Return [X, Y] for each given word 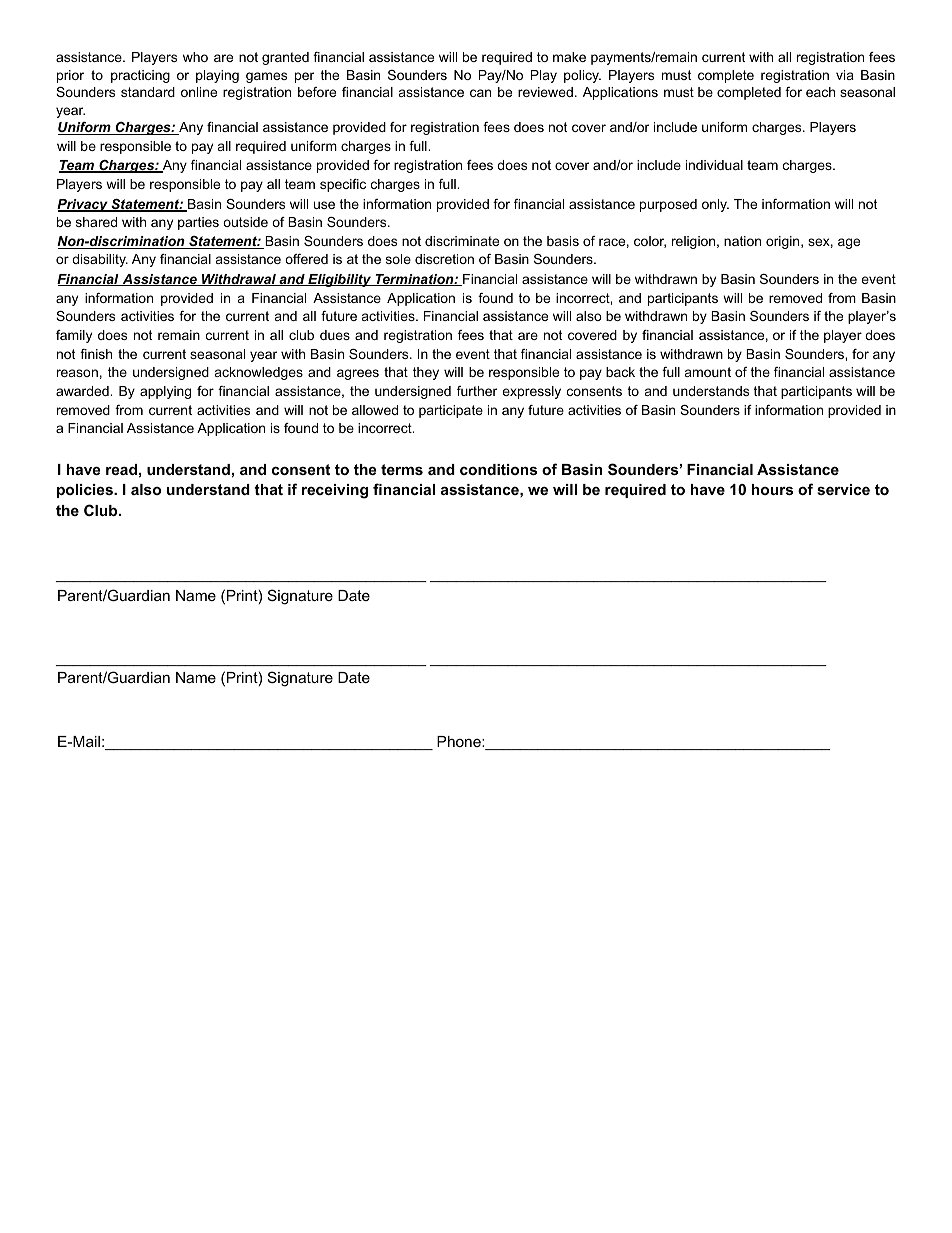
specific [343, 185]
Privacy [83, 205]
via [845, 75]
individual [714, 165]
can [480, 93]
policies [86, 491]
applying [165, 392]
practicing [140, 76]
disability [100, 260]
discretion [444, 259]
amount [708, 372]
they [426, 373]
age [849, 243]
